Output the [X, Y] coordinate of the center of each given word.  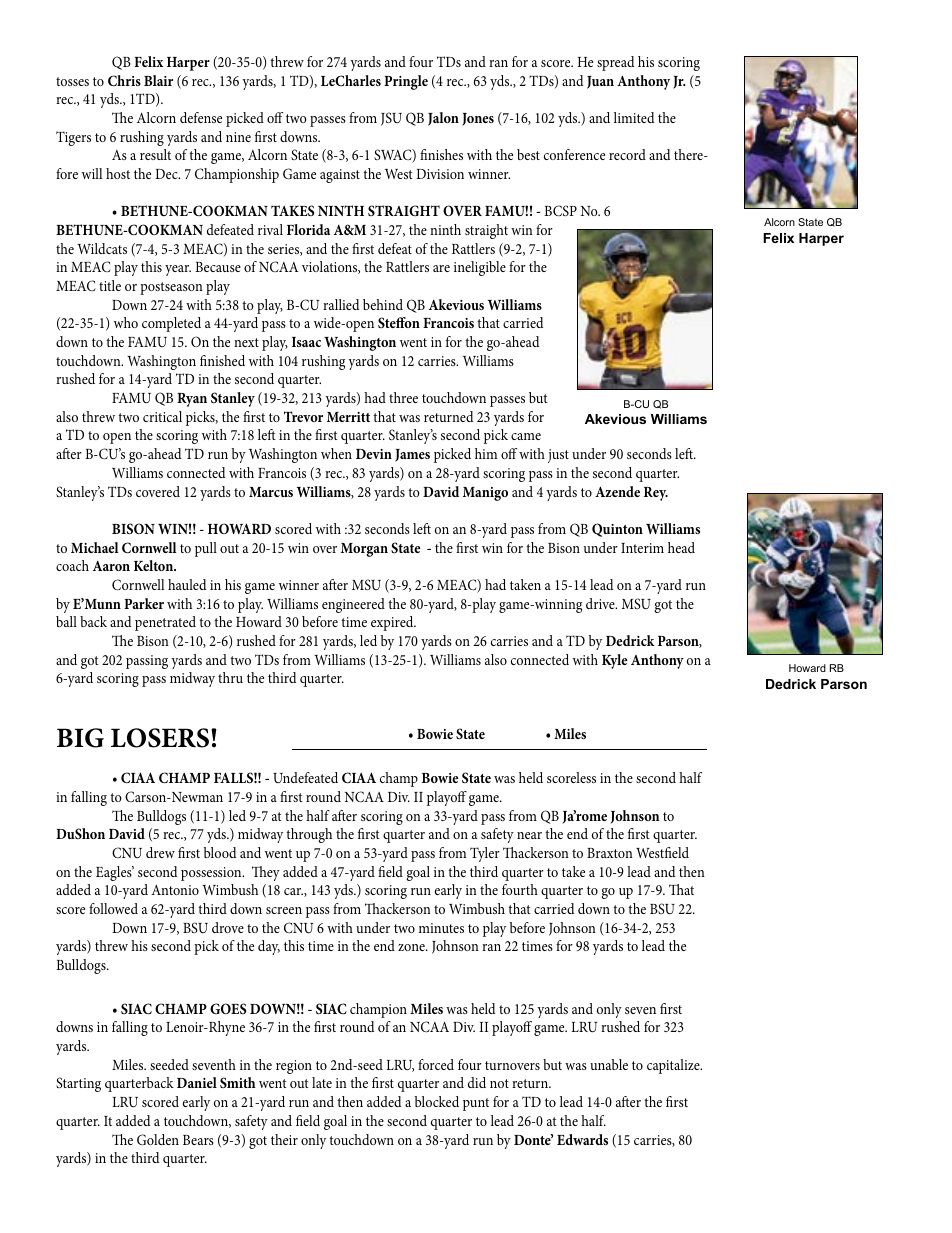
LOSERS [161, 738]
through [309, 835]
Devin [374, 454]
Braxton [610, 853]
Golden [158, 1140]
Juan [600, 82]
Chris [124, 81]
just [558, 456]
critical [162, 416]
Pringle [406, 82]
